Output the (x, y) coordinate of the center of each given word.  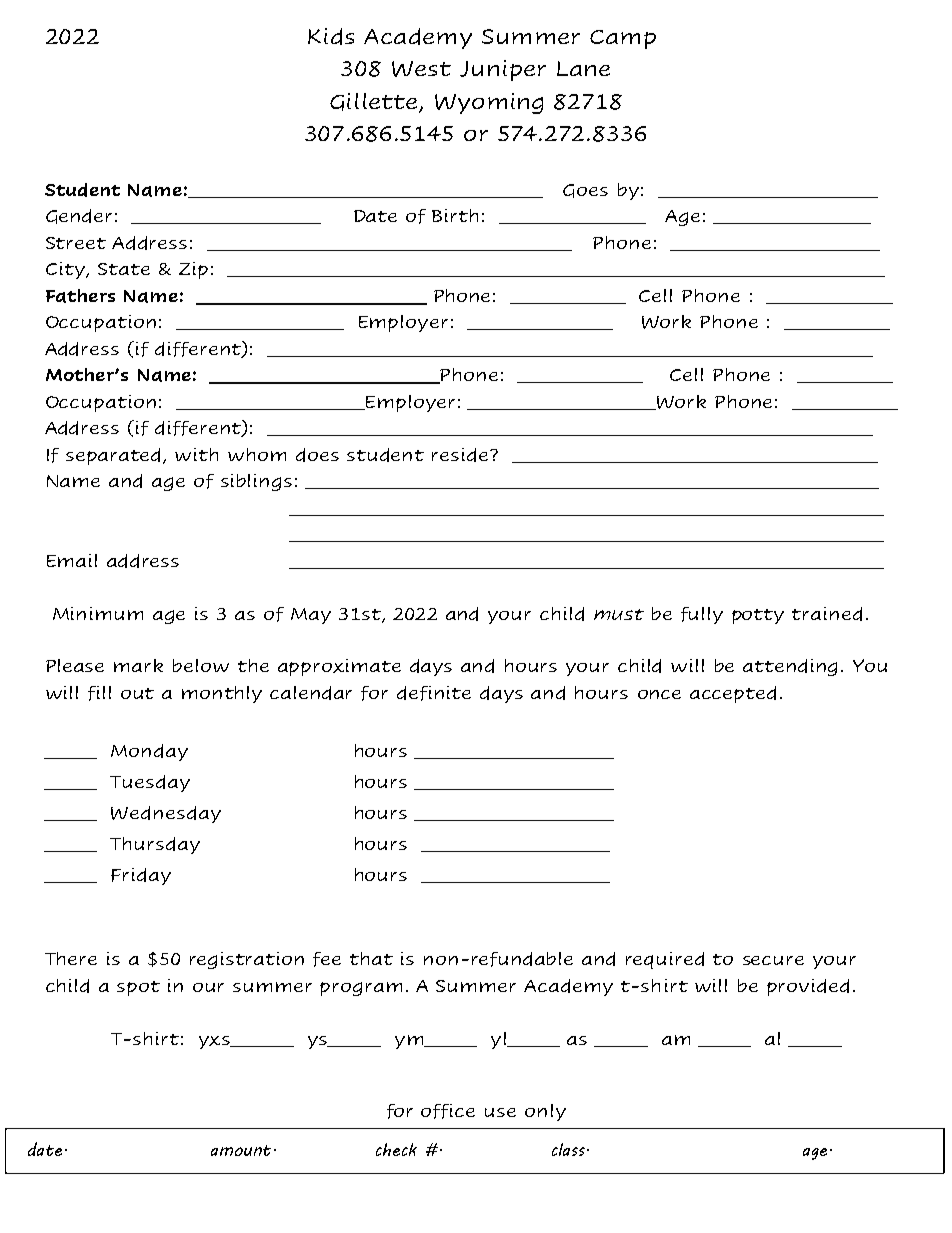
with (196, 454)
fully (702, 615)
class (570, 1149)
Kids (331, 36)
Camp (623, 39)
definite (434, 693)
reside (461, 455)
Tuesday (150, 783)
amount (243, 1150)
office (448, 1111)
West (421, 69)
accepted (733, 694)
